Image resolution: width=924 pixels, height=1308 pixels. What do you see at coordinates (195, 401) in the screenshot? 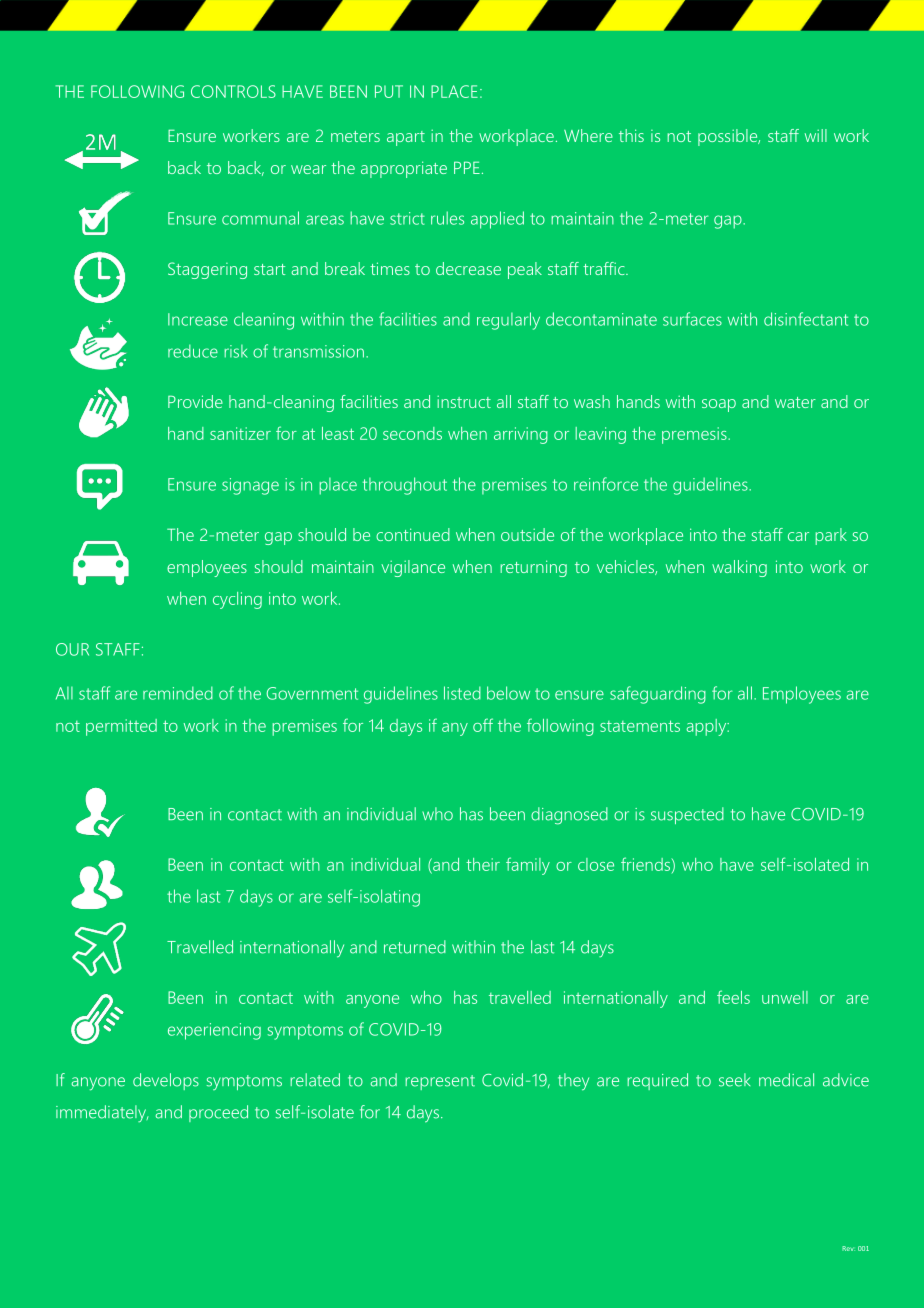
I see `Provide` at bounding box center [195, 401].
